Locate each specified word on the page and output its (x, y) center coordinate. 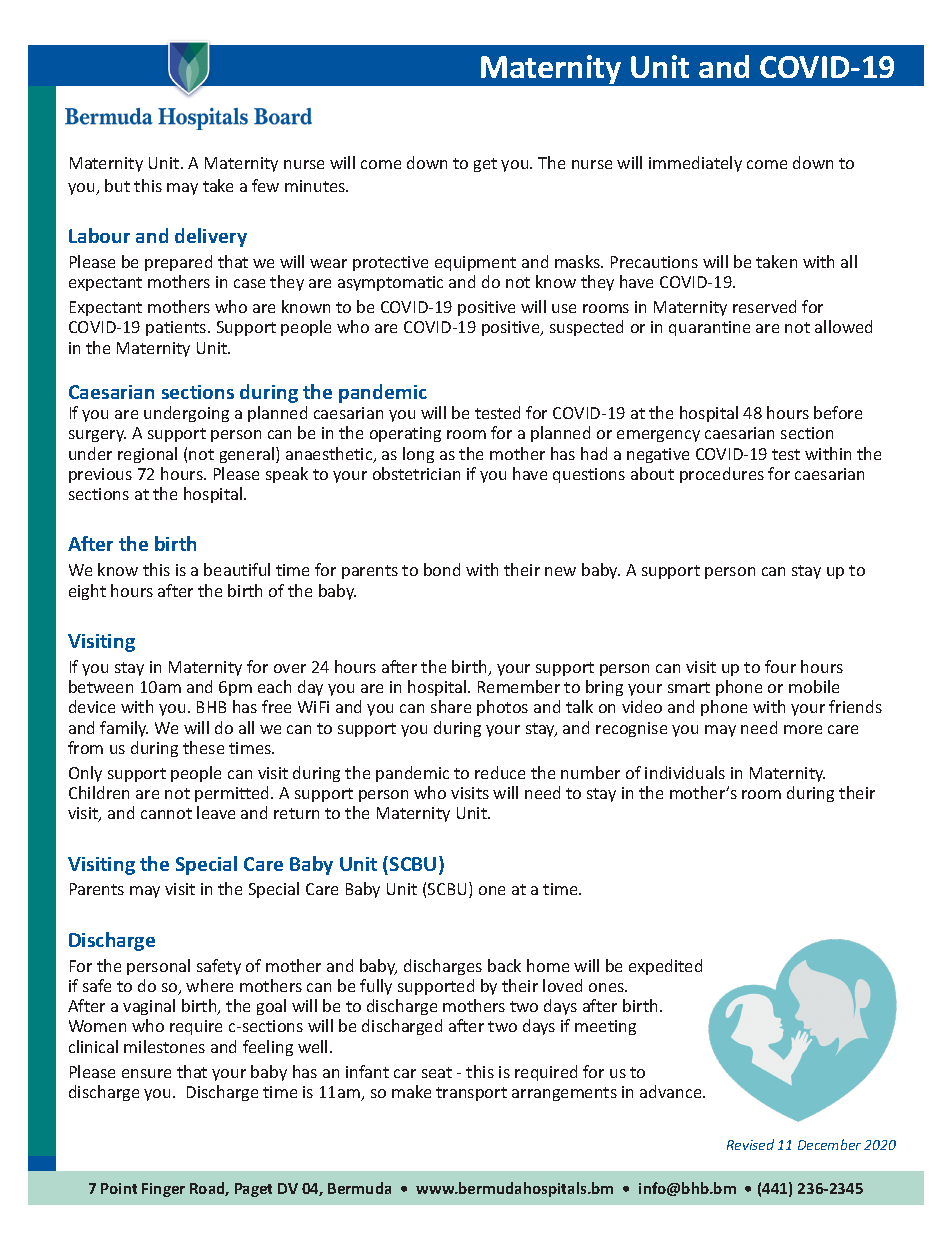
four (780, 666)
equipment (475, 263)
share (451, 706)
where (209, 985)
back (504, 965)
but (117, 185)
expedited (665, 967)
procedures (722, 475)
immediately (695, 164)
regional (147, 455)
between (101, 686)
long (418, 455)
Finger (163, 1190)
